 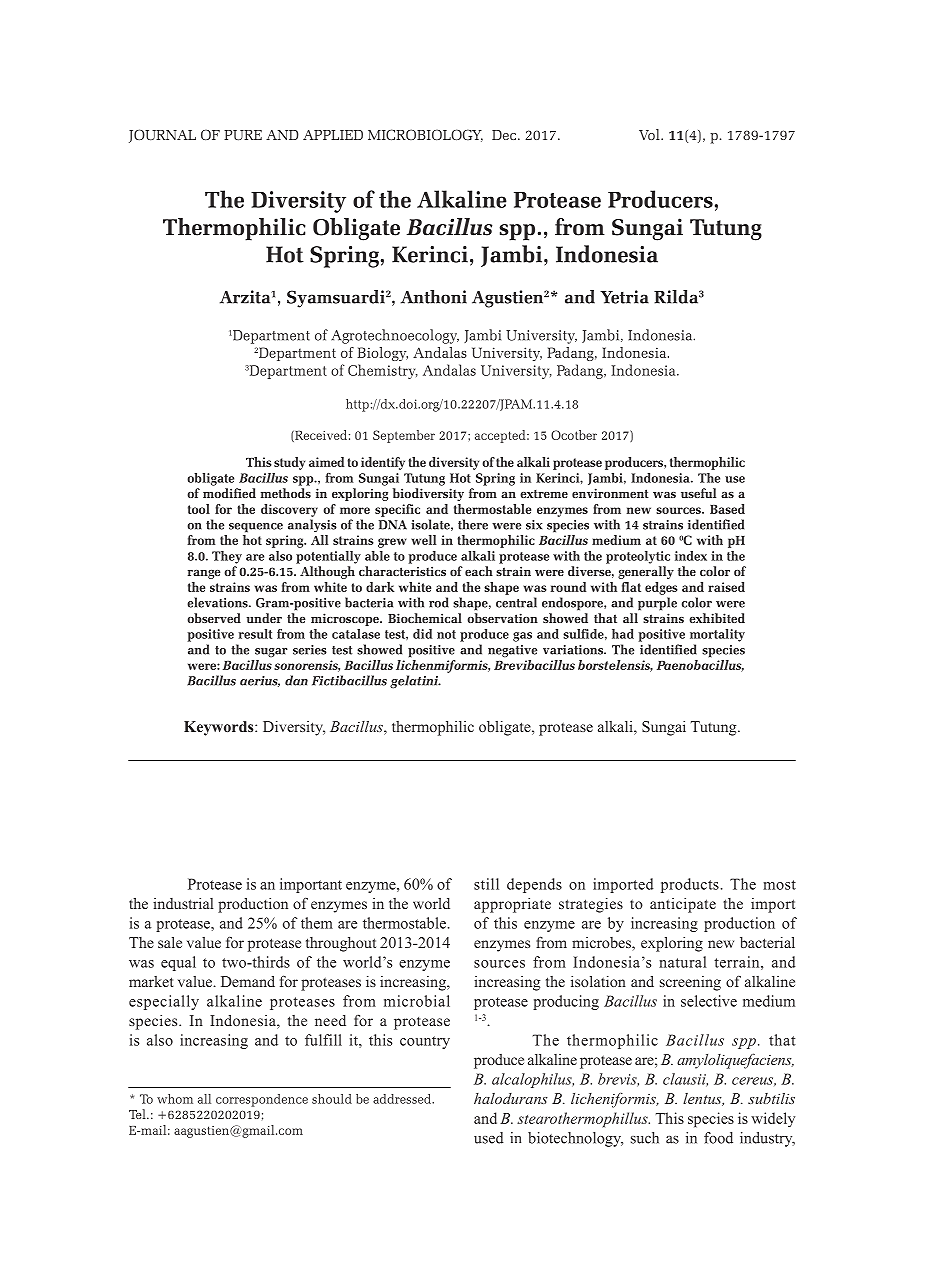 I want to click on products, so click(x=690, y=885).
